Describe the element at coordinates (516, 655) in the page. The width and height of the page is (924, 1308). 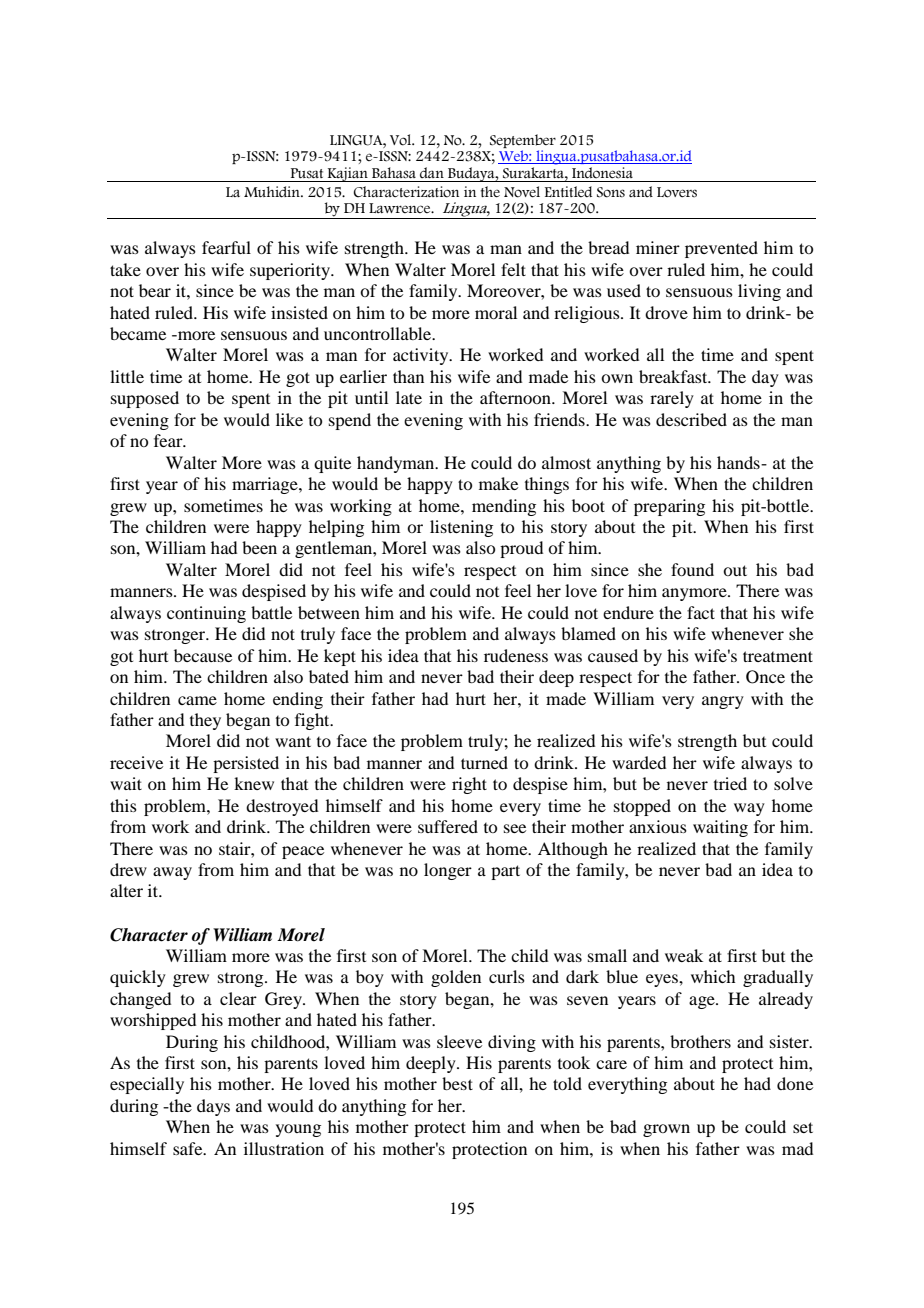
I see `rudeness` at that location.
